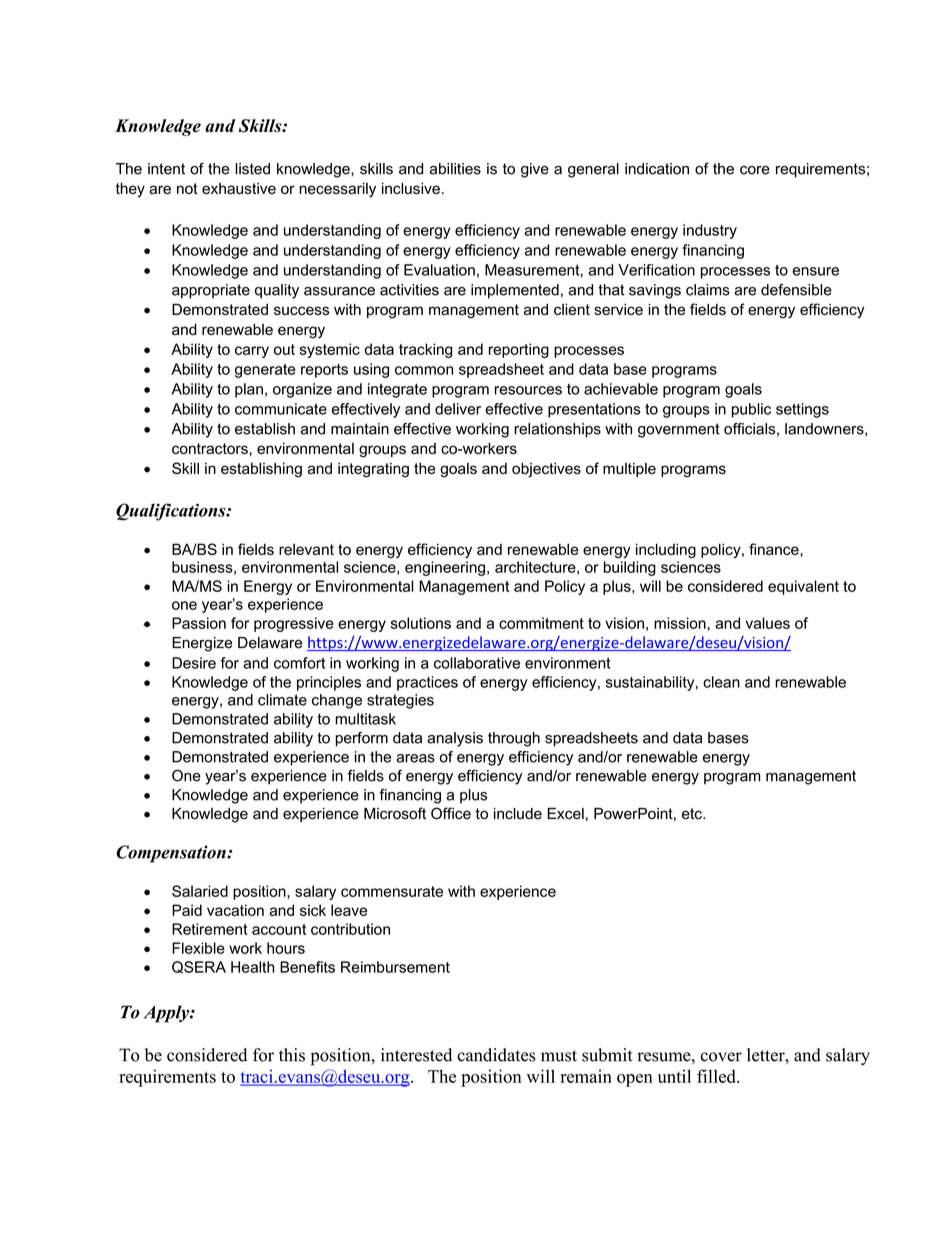 The width and height of the screenshot is (952, 1233). Describe the element at coordinates (292, 1055) in the screenshot. I see `this` at that location.
